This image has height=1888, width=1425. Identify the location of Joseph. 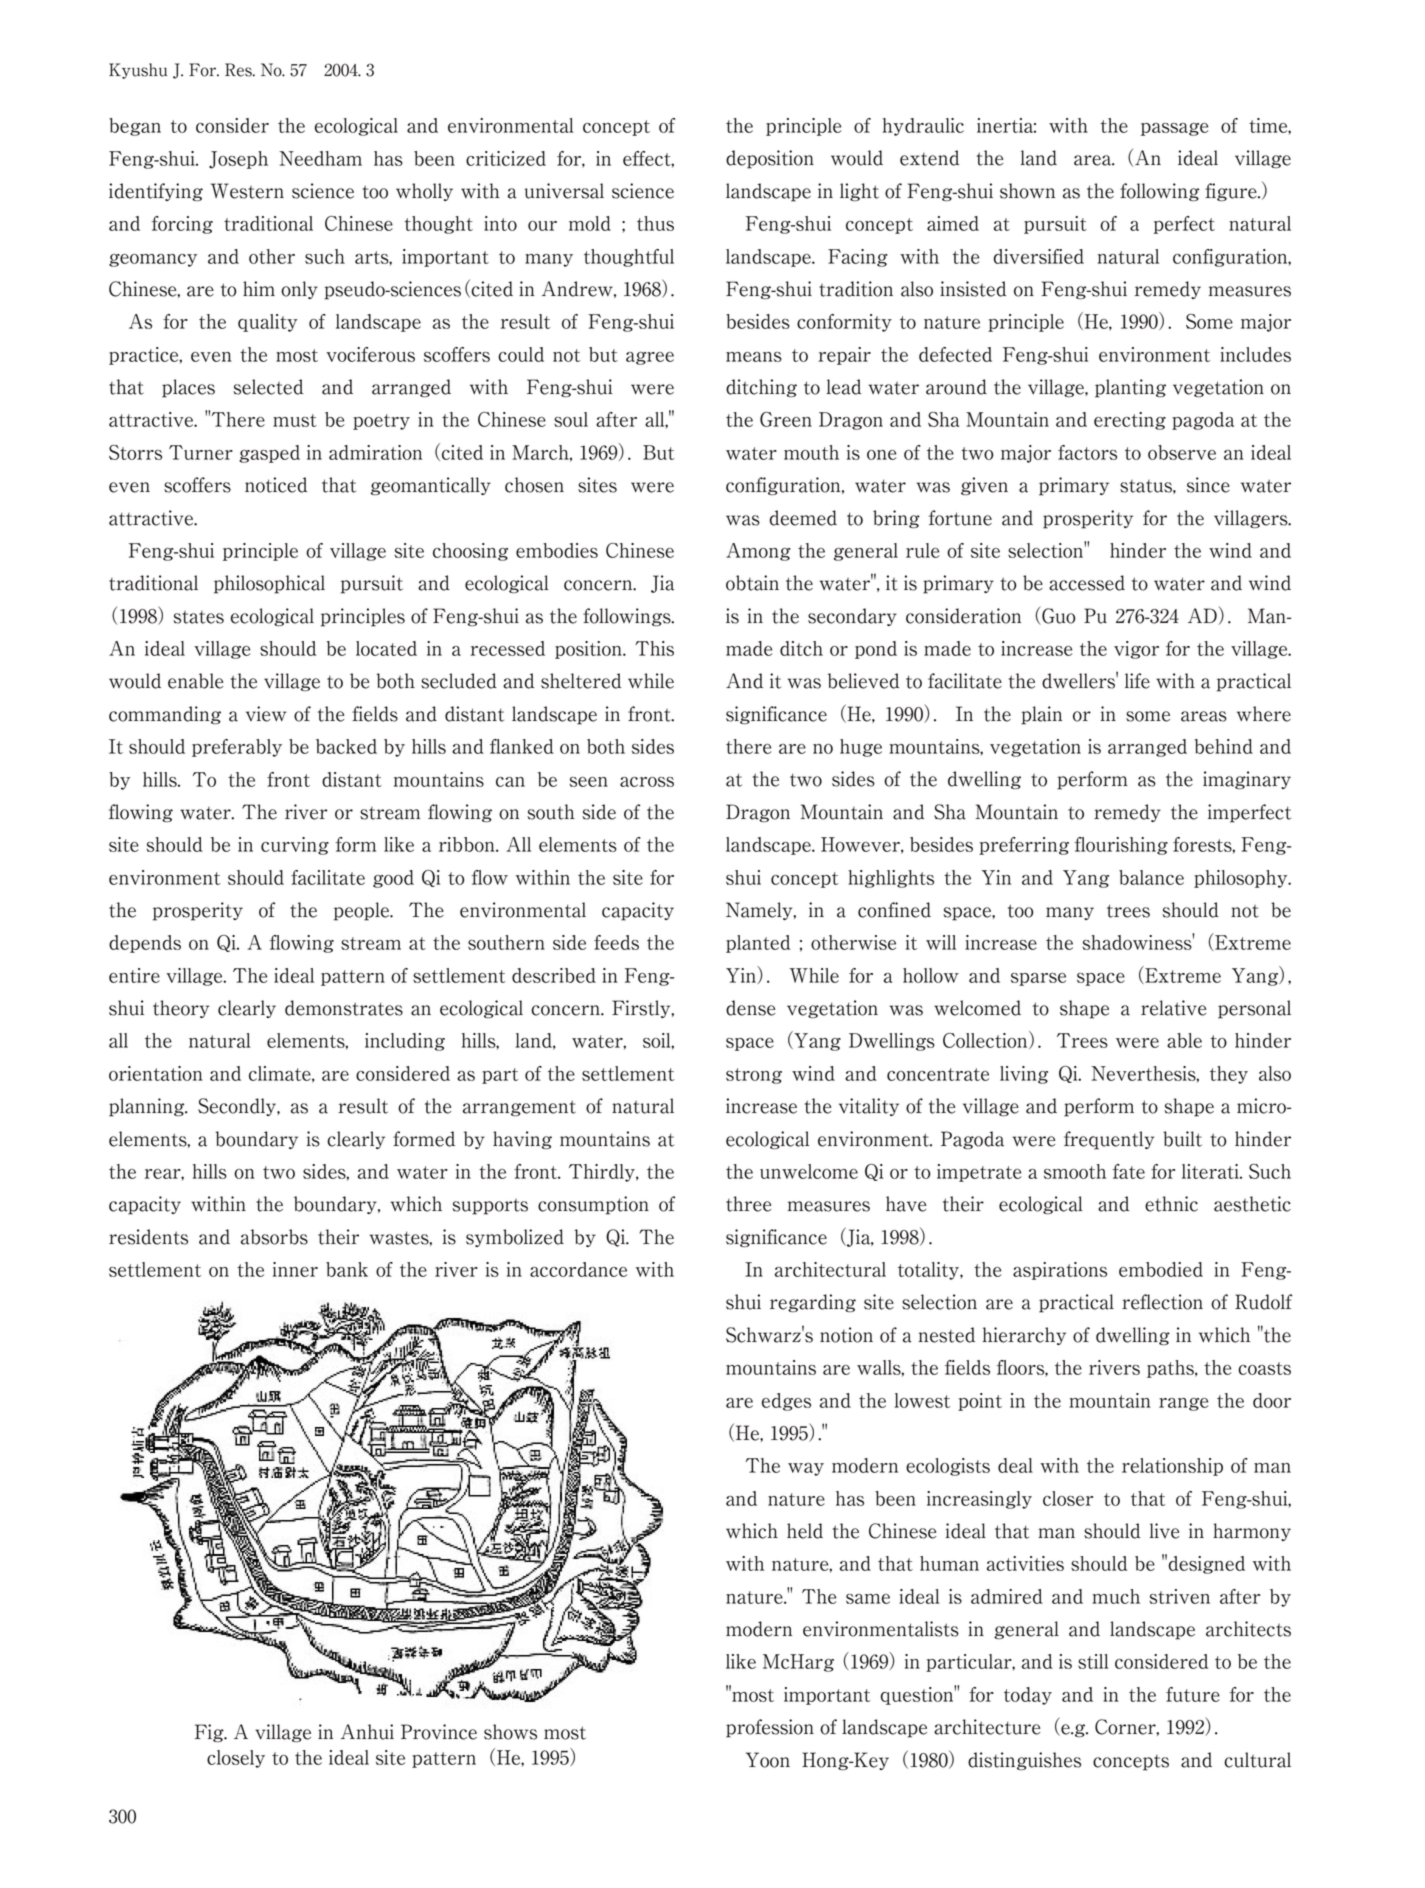
(238, 160).
